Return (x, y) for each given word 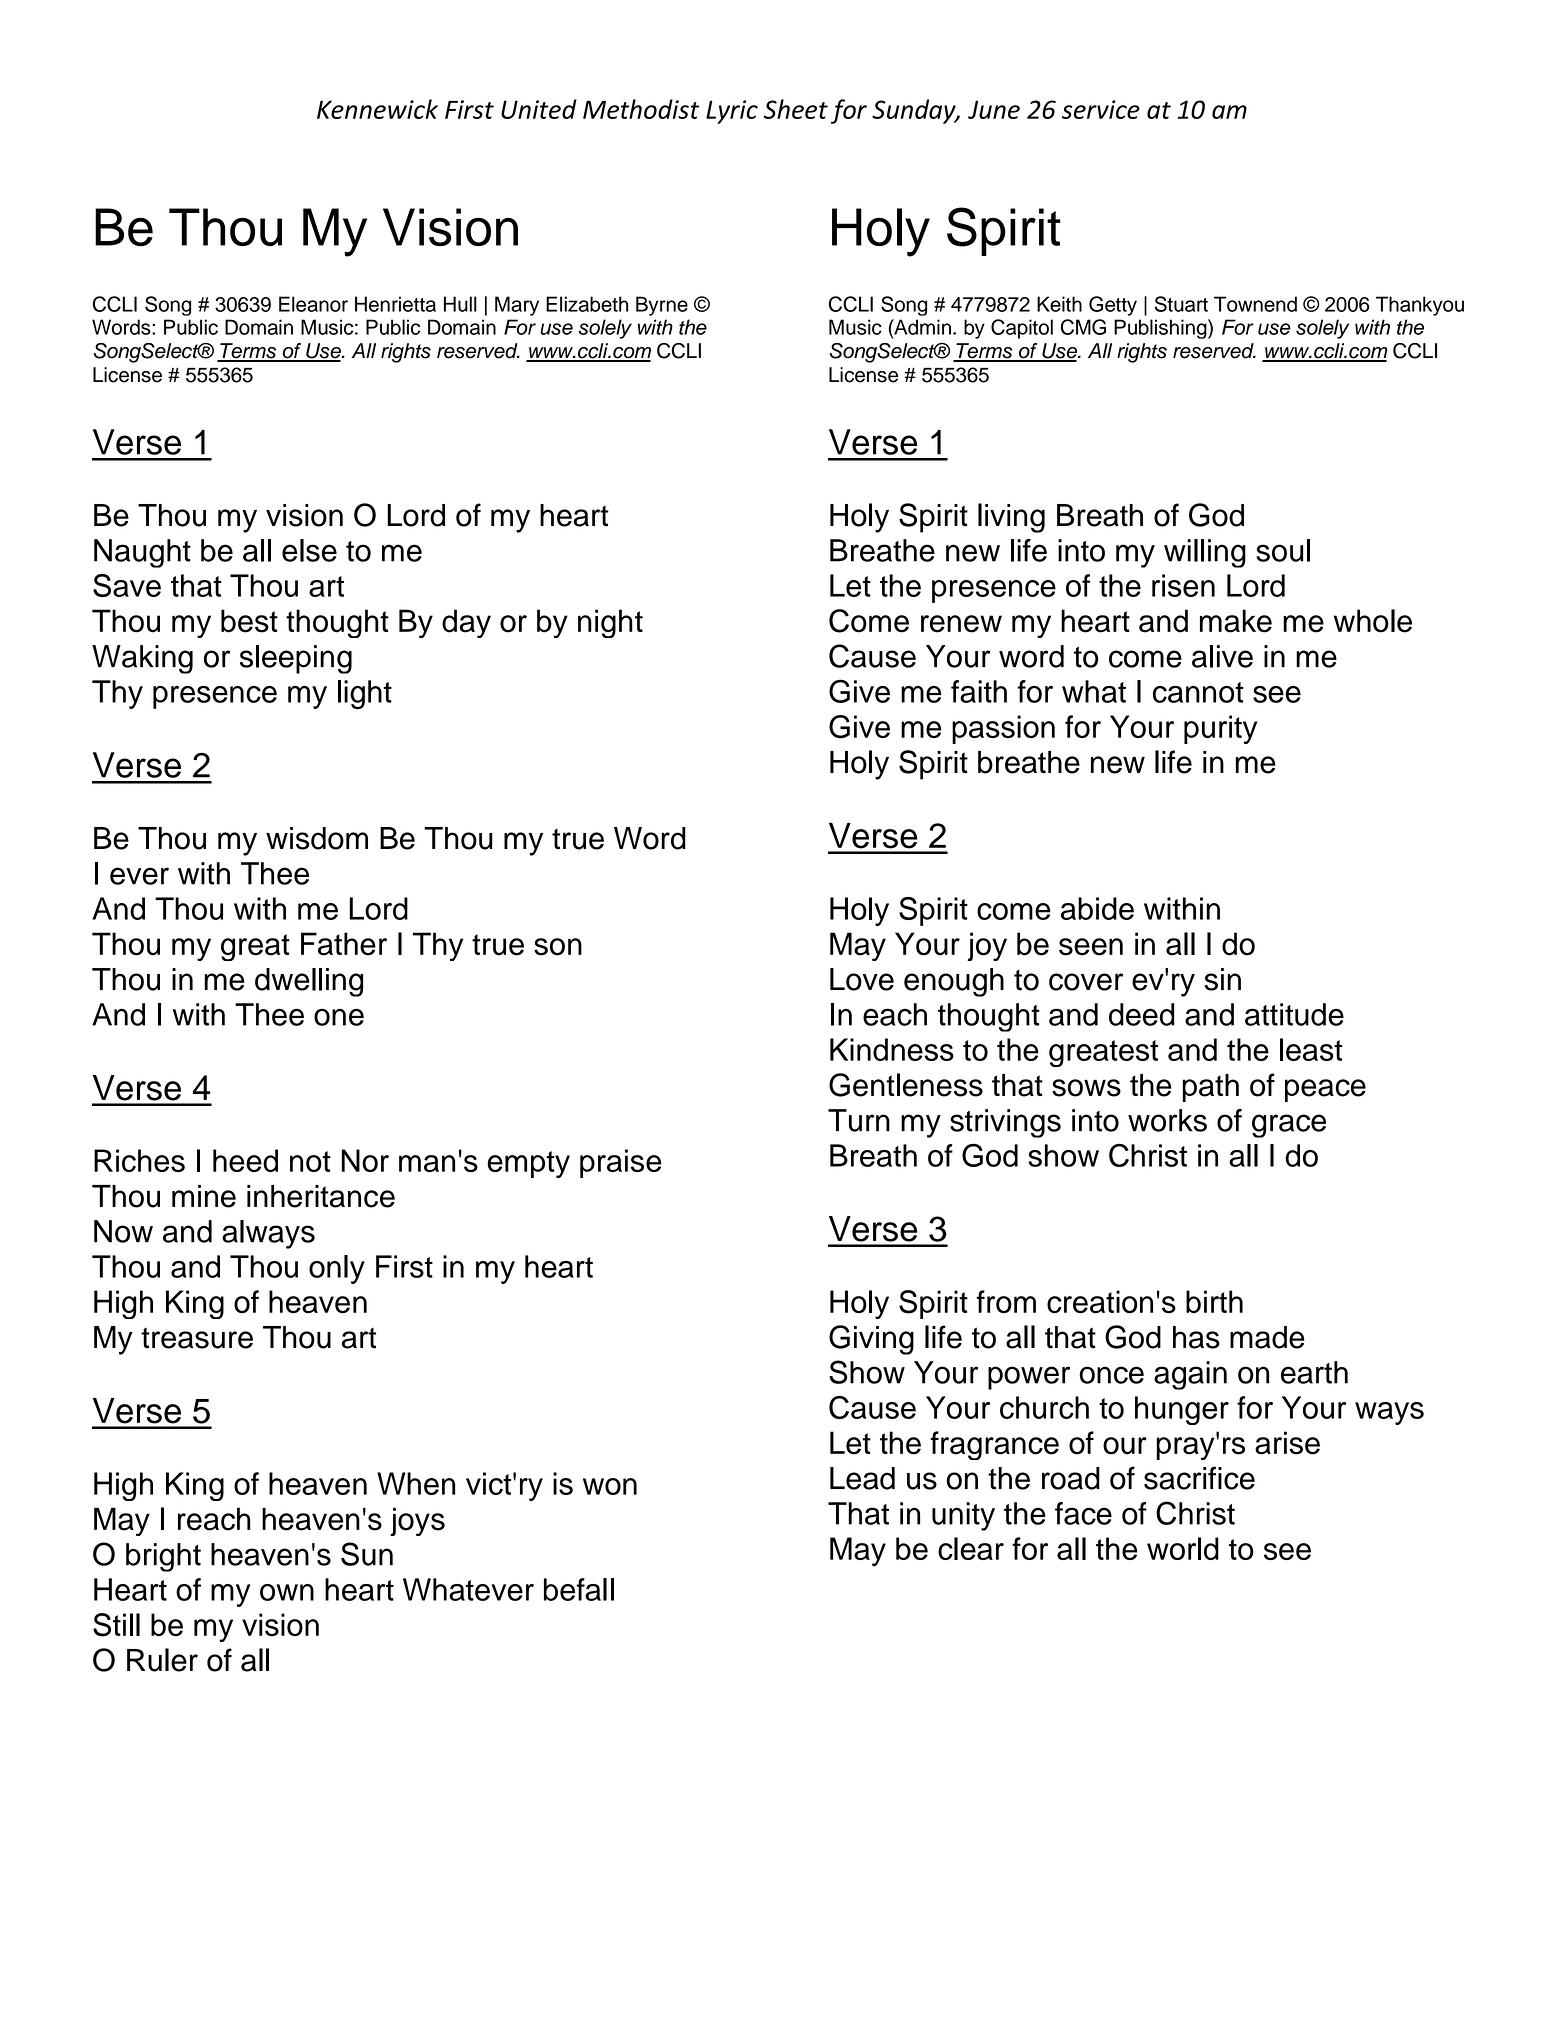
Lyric (732, 112)
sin (1222, 979)
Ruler (162, 1660)
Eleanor (313, 304)
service (1101, 109)
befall (579, 1589)
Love (862, 979)
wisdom (317, 838)
